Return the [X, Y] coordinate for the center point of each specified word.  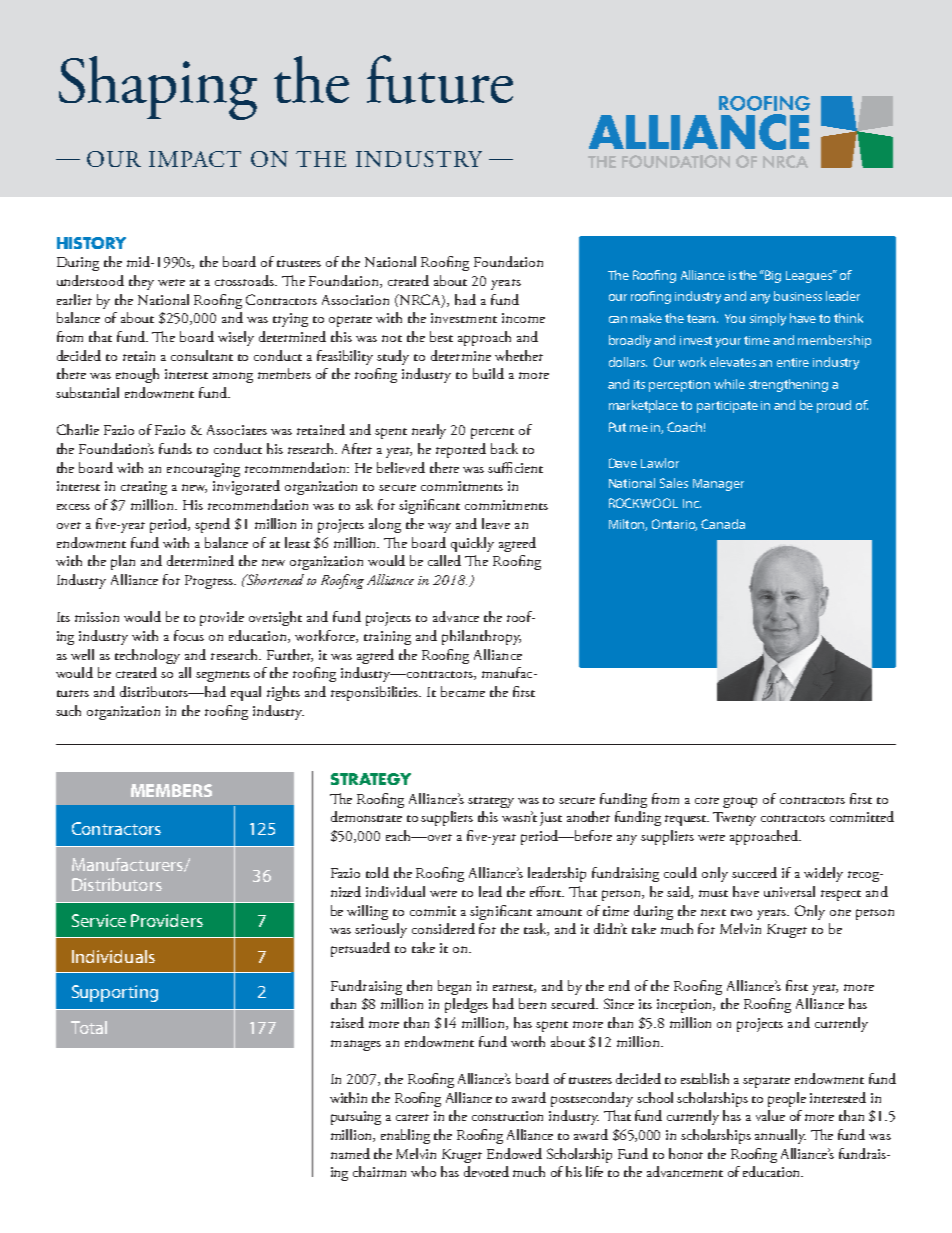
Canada [723, 524]
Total [89, 1027]
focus [189, 635]
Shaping [158, 88]
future [440, 79]
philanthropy [481, 637]
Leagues [810, 276]
